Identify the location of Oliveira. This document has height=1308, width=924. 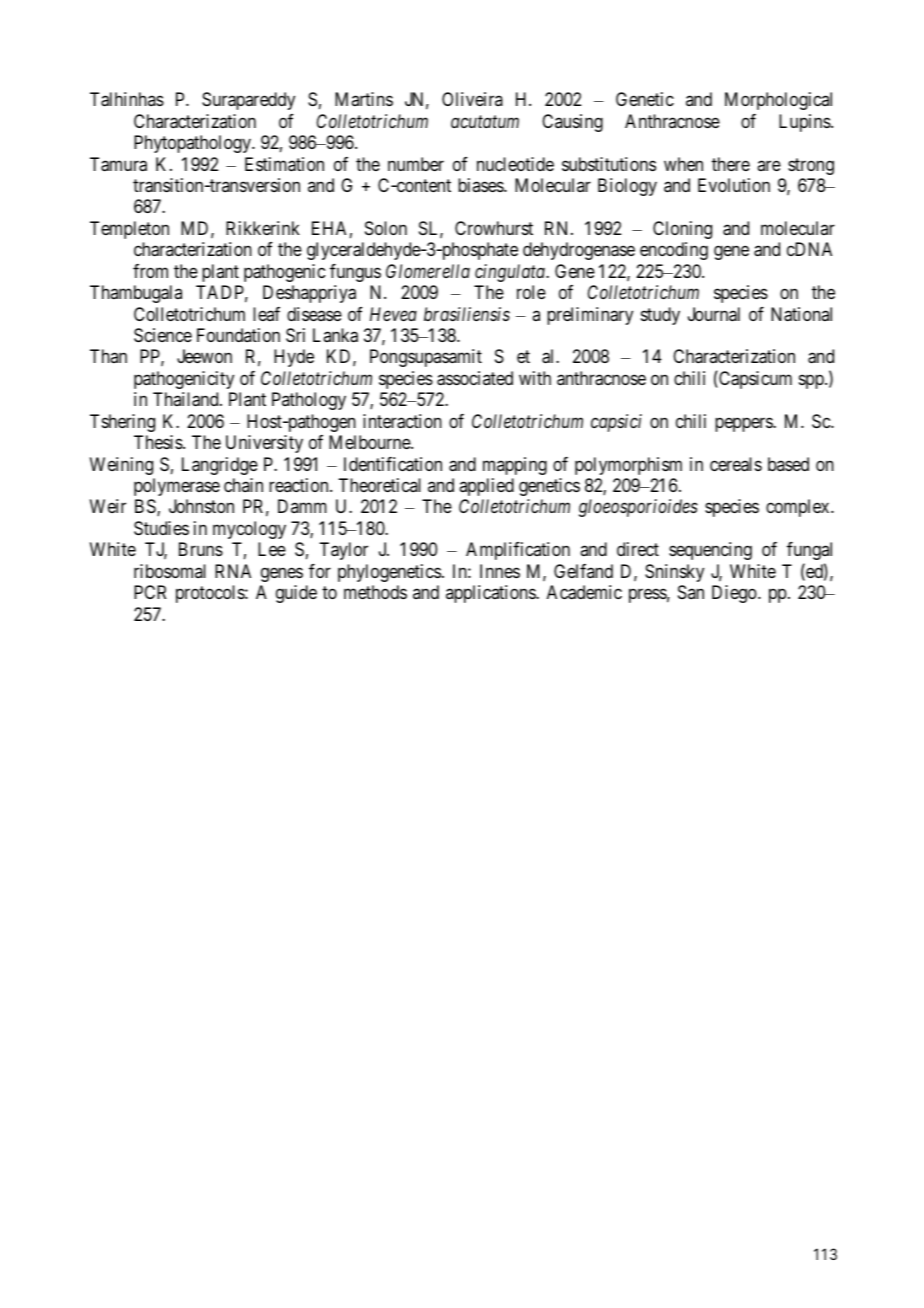
(472, 99).
